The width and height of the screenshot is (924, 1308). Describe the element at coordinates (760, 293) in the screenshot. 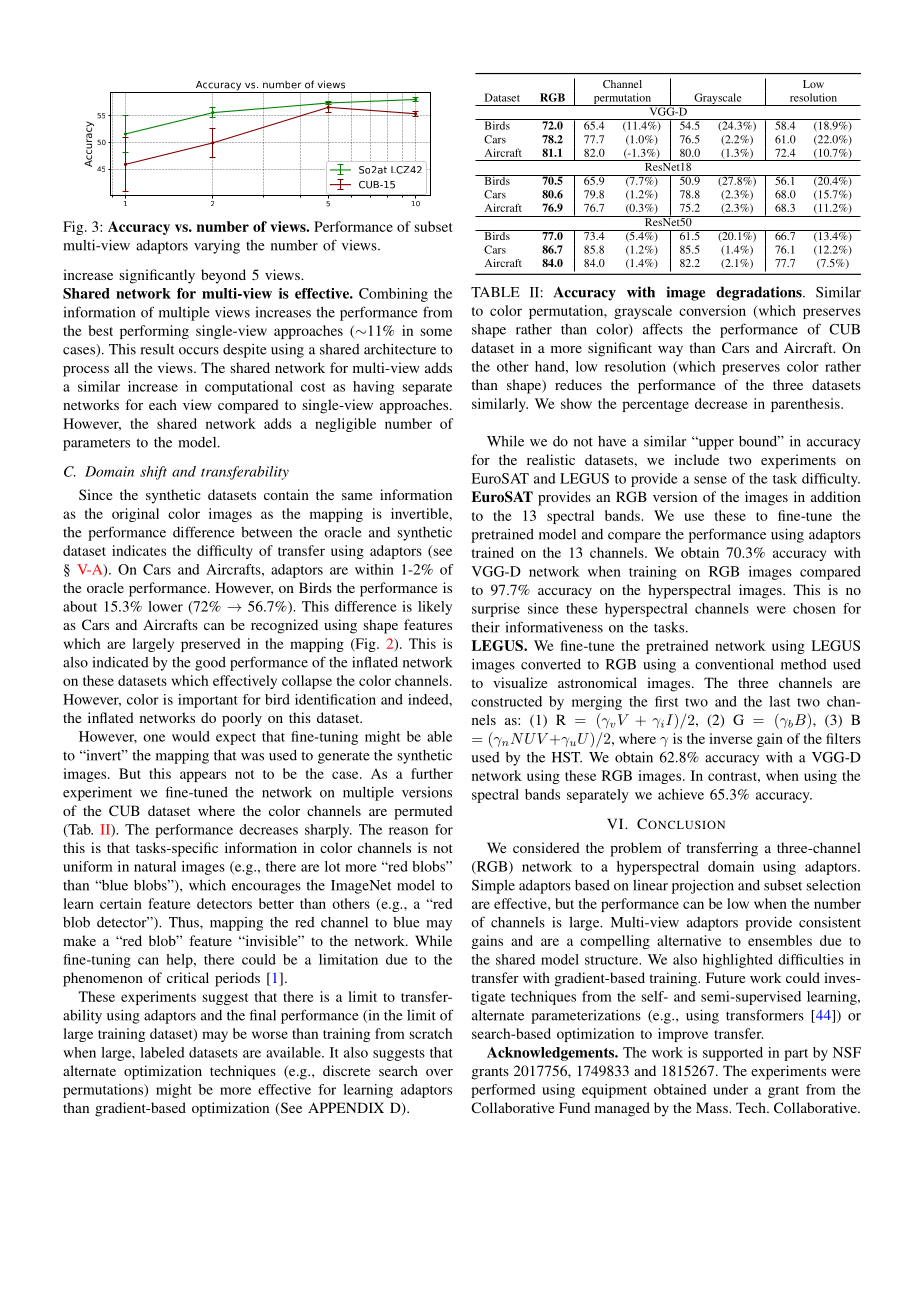

I see `degradations` at that location.
